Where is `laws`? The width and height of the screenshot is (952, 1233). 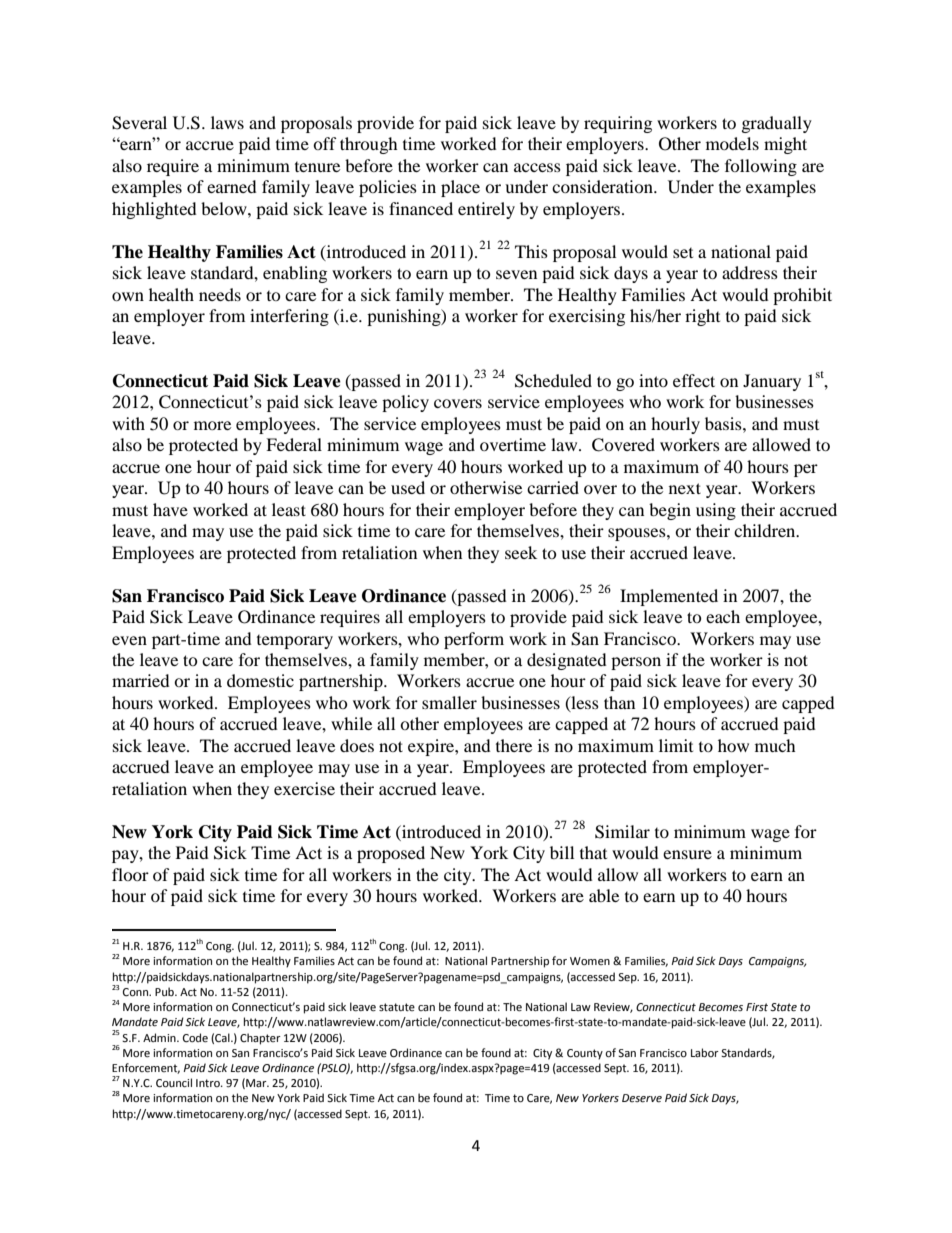
laws is located at coordinates (227, 122).
